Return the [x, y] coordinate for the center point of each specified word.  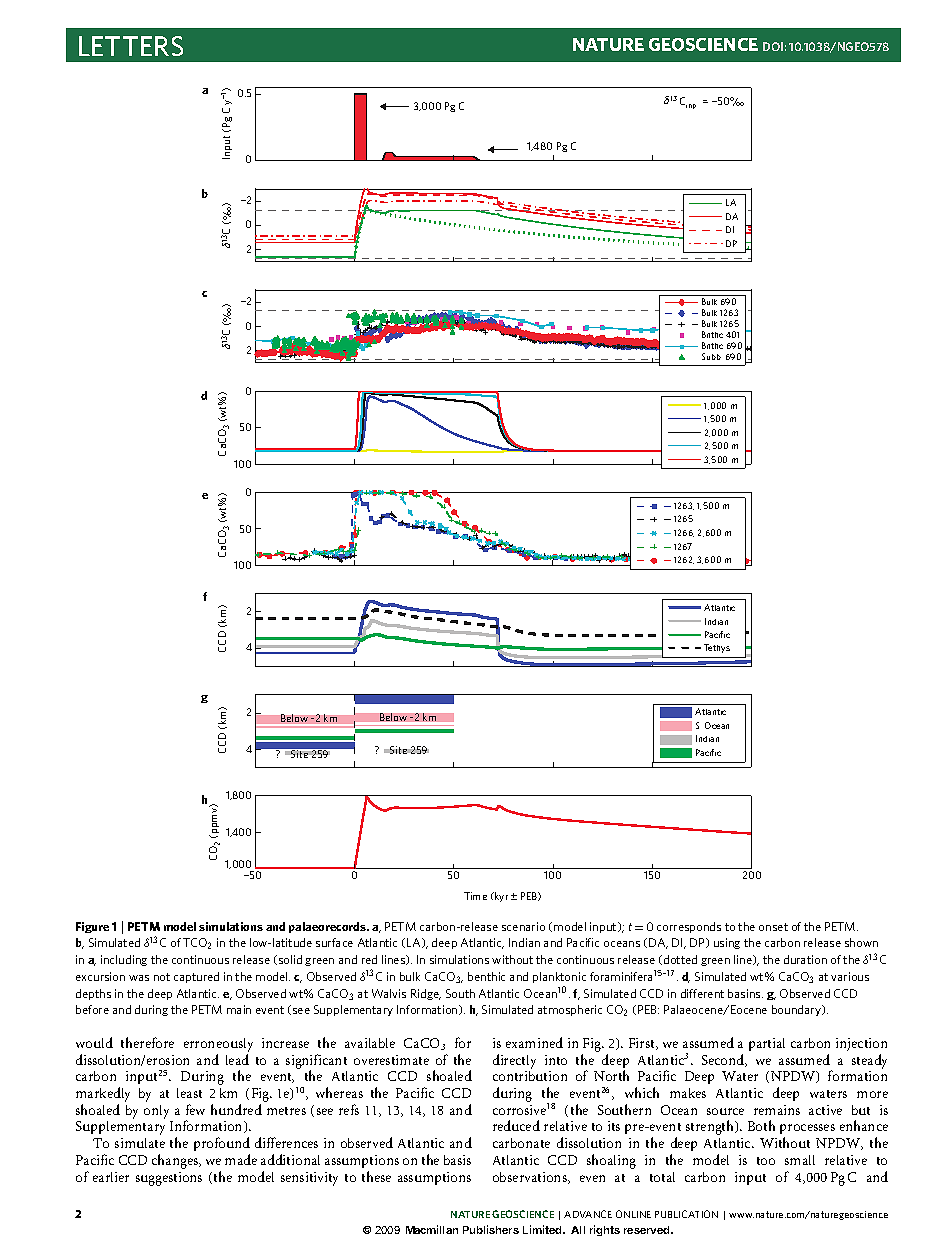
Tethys [717, 648]
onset [773, 927]
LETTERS [131, 46]
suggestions [169, 1179]
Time [475, 896]
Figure [92, 927]
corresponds [689, 927]
